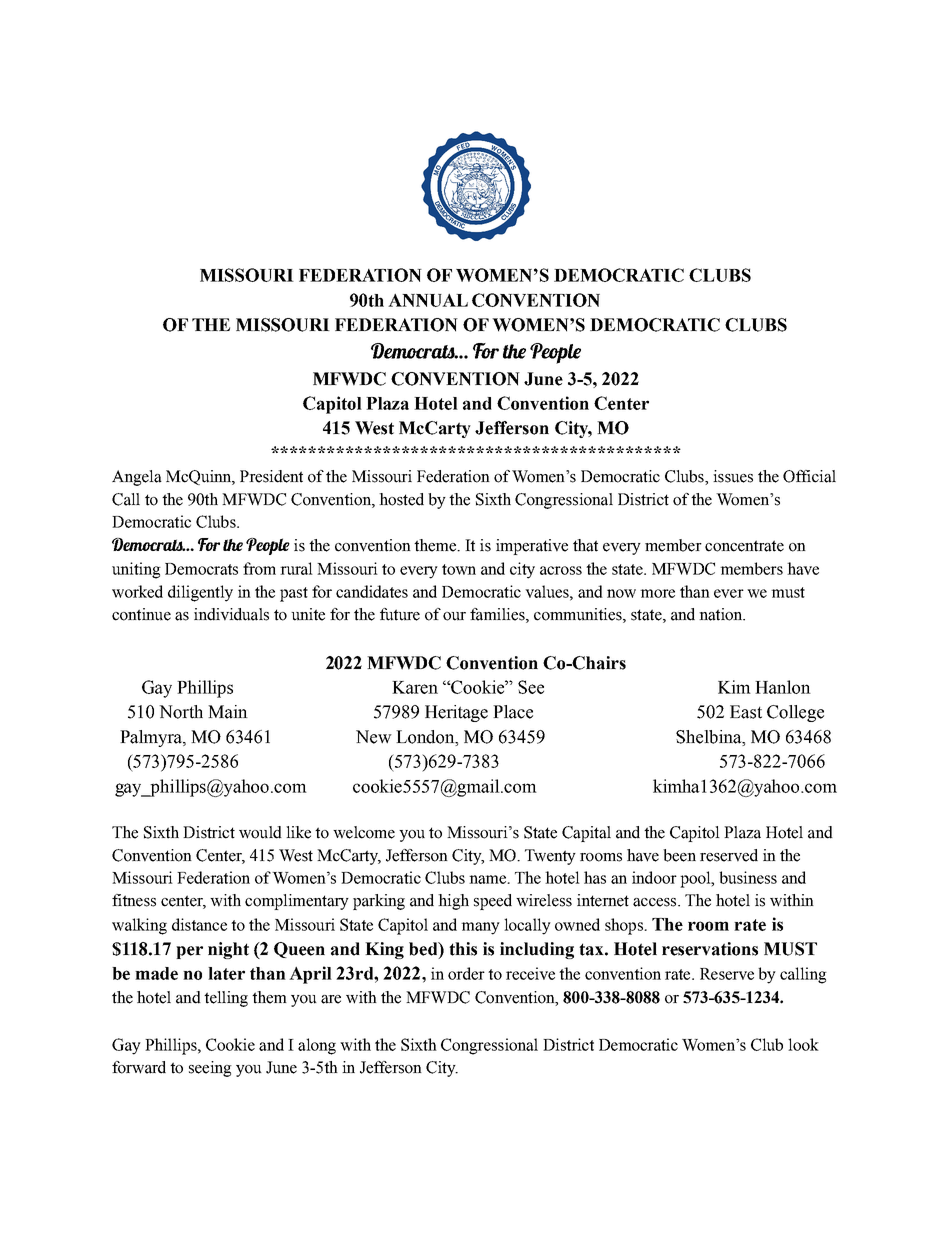  I want to click on Heritage, so click(456, 713).
